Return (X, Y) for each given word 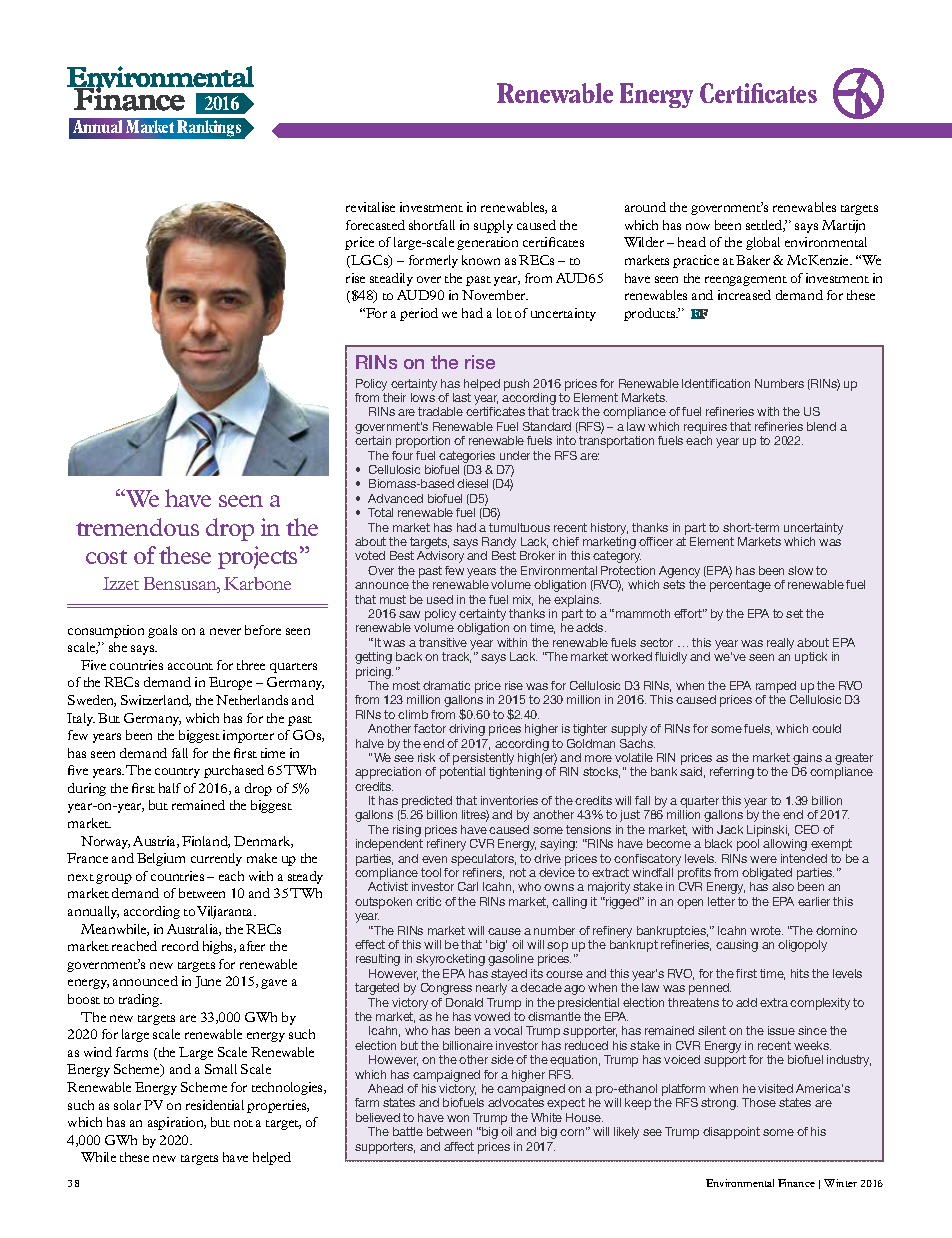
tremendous (137, 527)
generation (487, 243)
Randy (499, 544)
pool (748, 845)
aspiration (177, 1123)
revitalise (370, 207)
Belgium (161, 859)
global (763, 243)
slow (800, 570)
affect (459, 1146)
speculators (483, 860)
